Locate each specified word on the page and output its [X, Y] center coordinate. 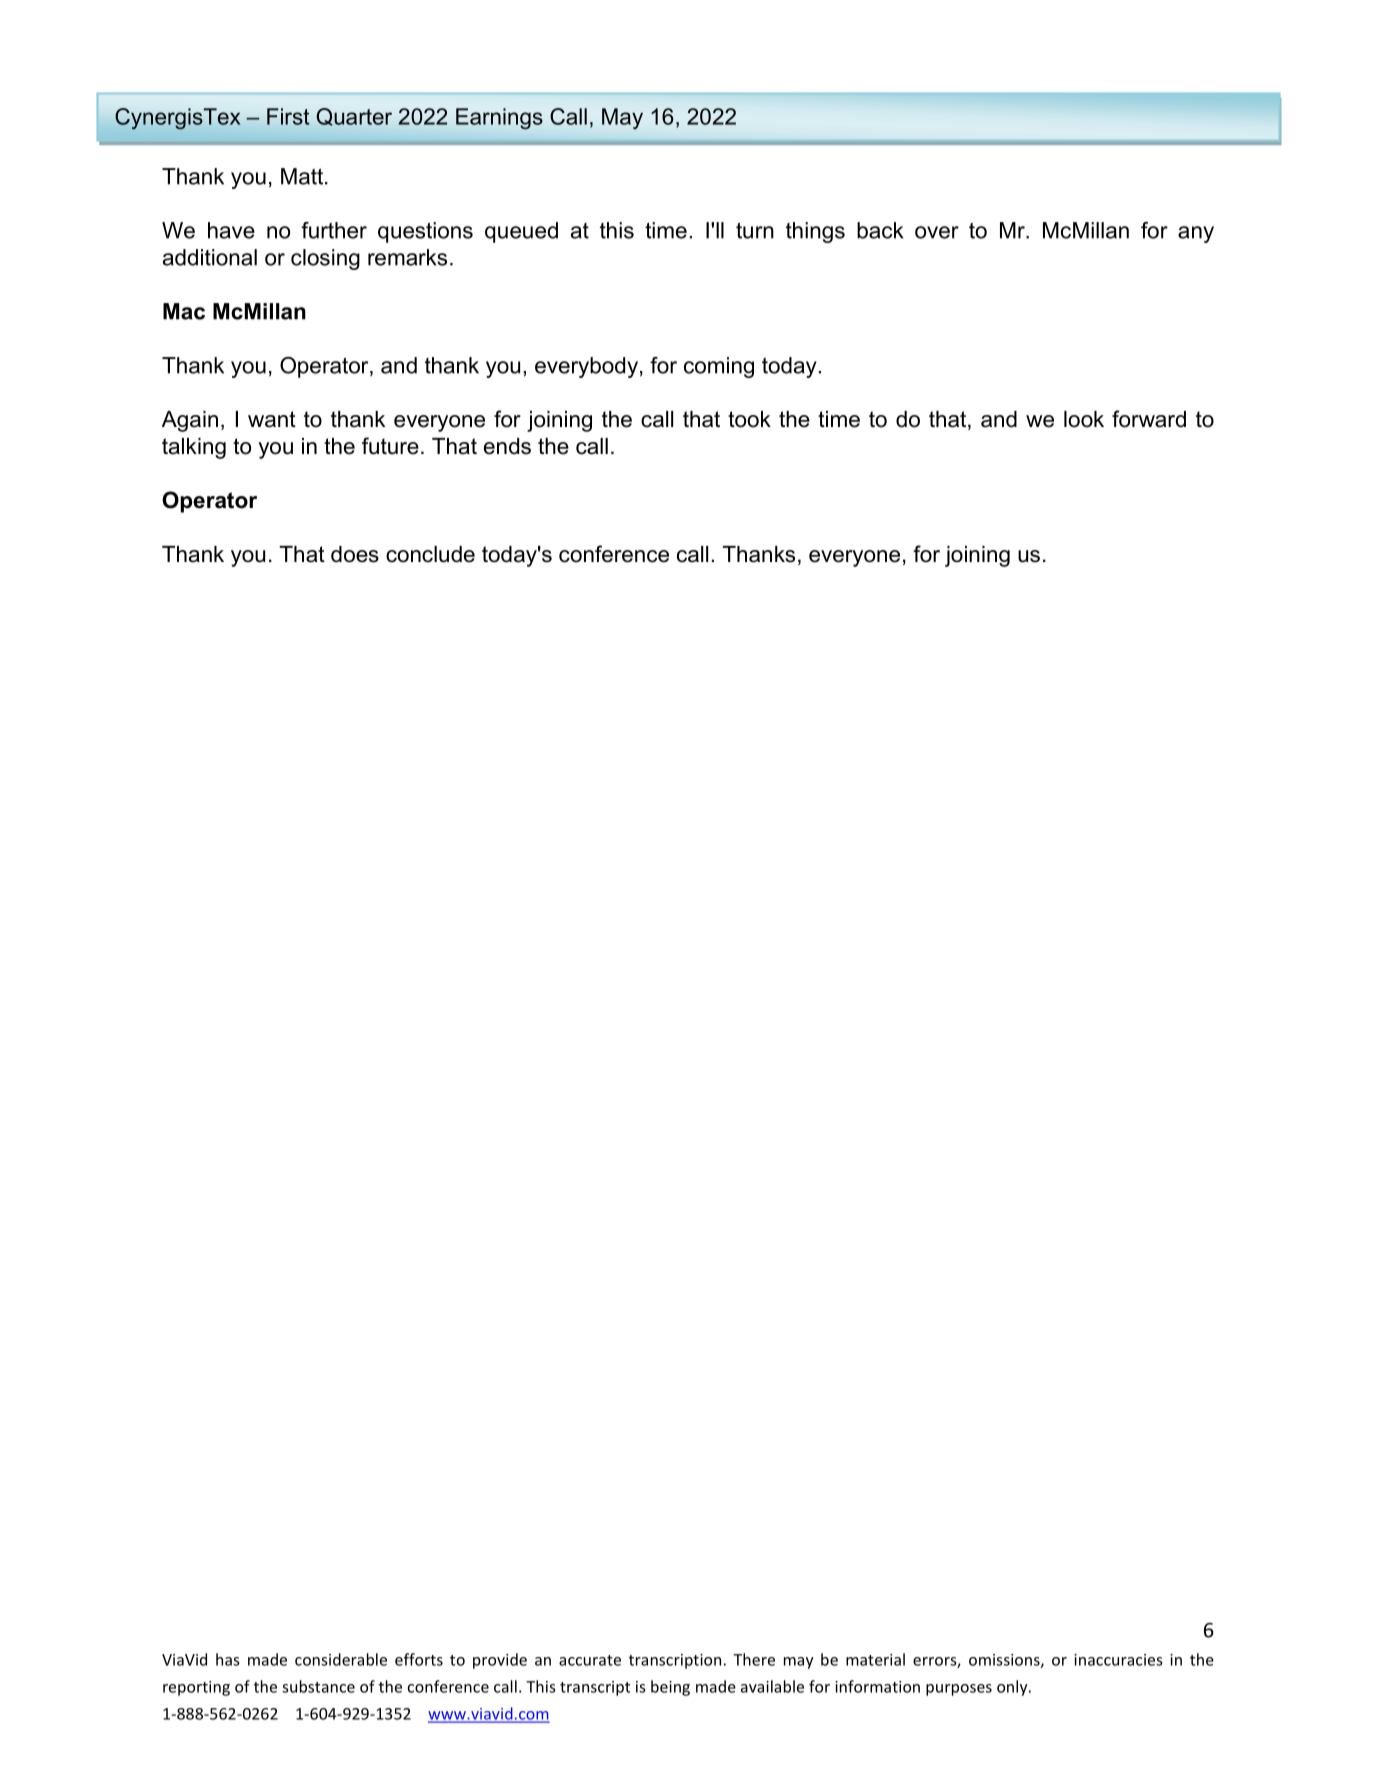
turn [755, 230]
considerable [341, 1659]
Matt [302, 176]
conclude [430, 554]
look [1084, 419]
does [355, 554]
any [1196, 234]
